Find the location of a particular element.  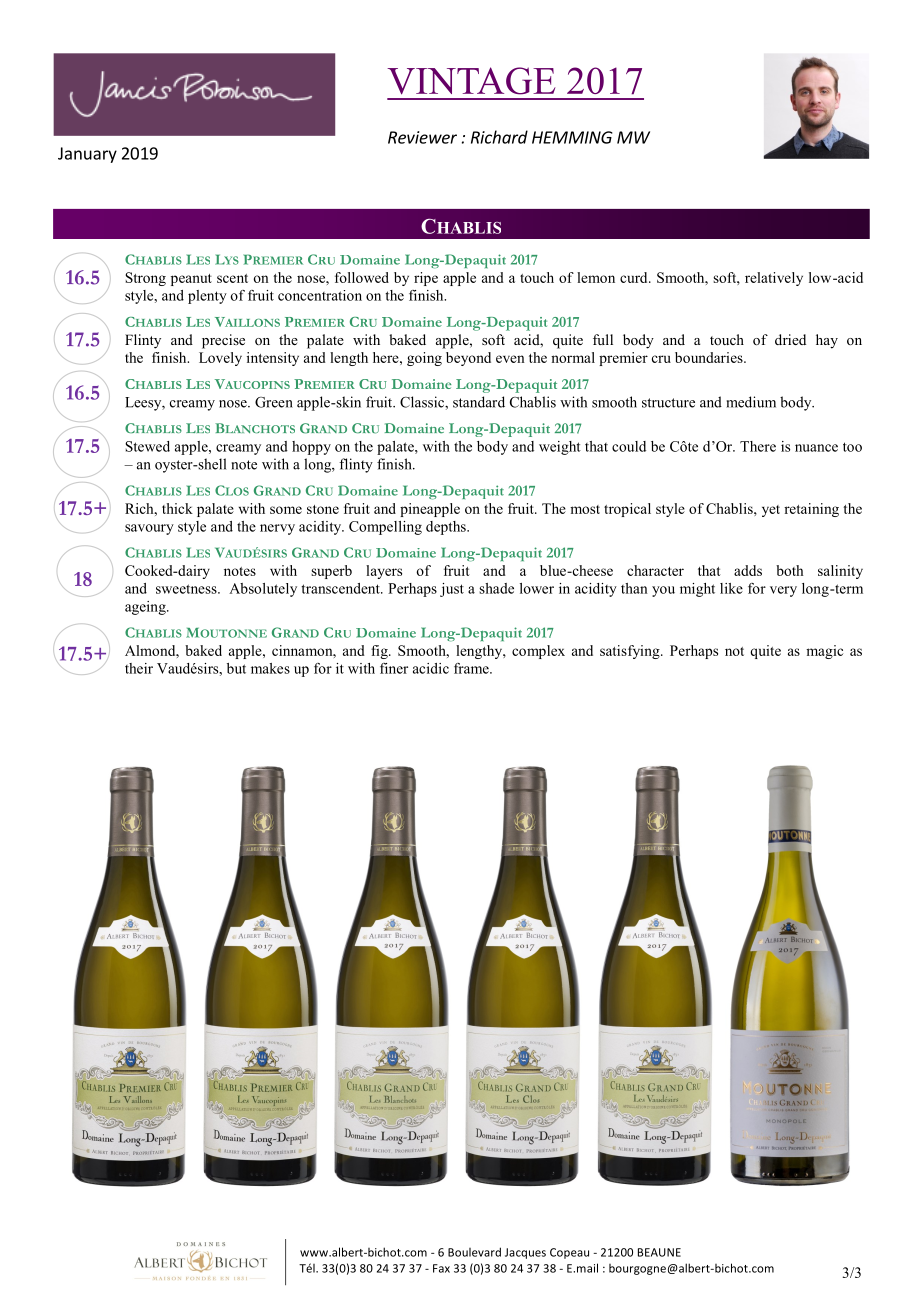

HEMMING is located at coordinates (572, 137).
